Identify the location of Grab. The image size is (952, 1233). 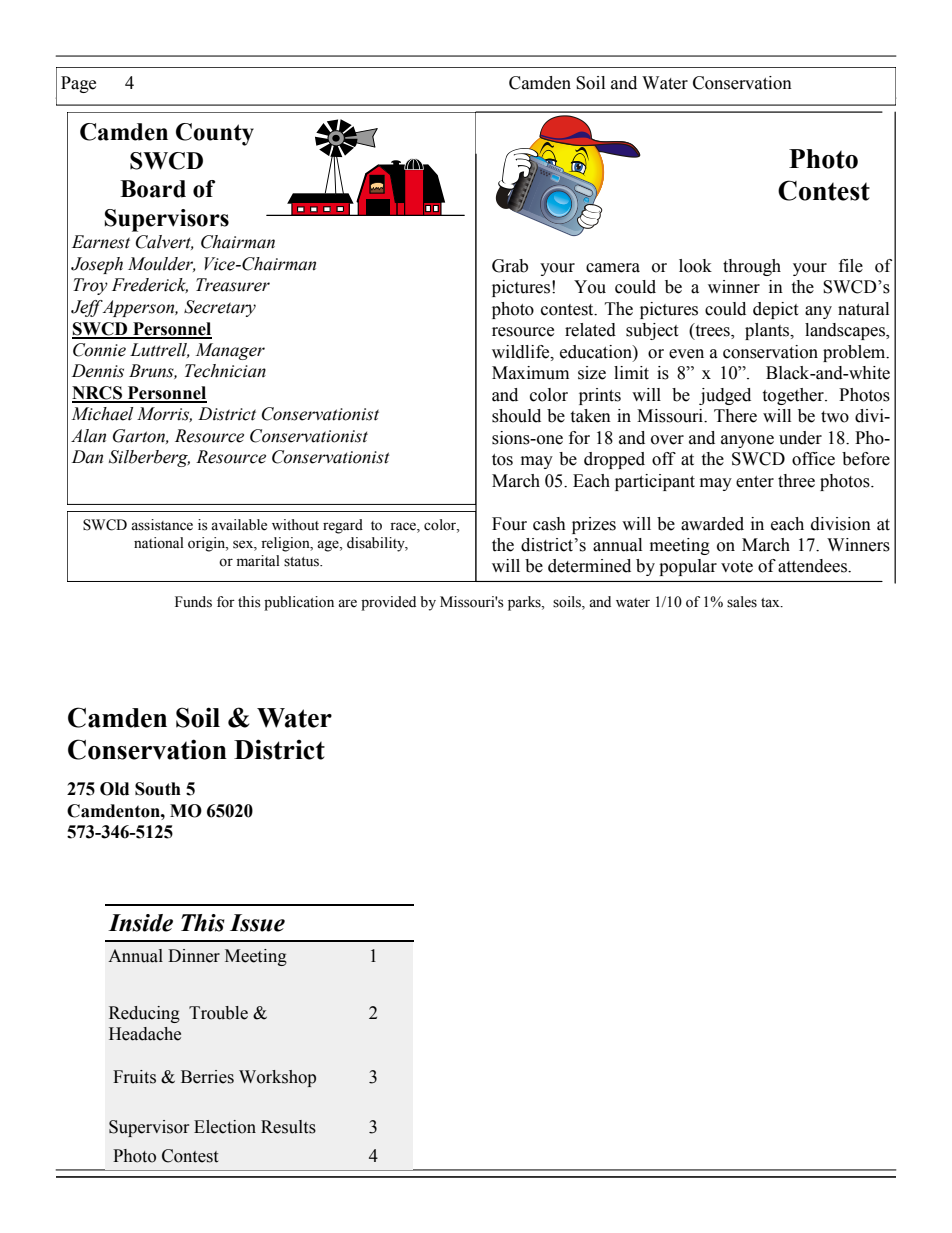
(510, 266).
